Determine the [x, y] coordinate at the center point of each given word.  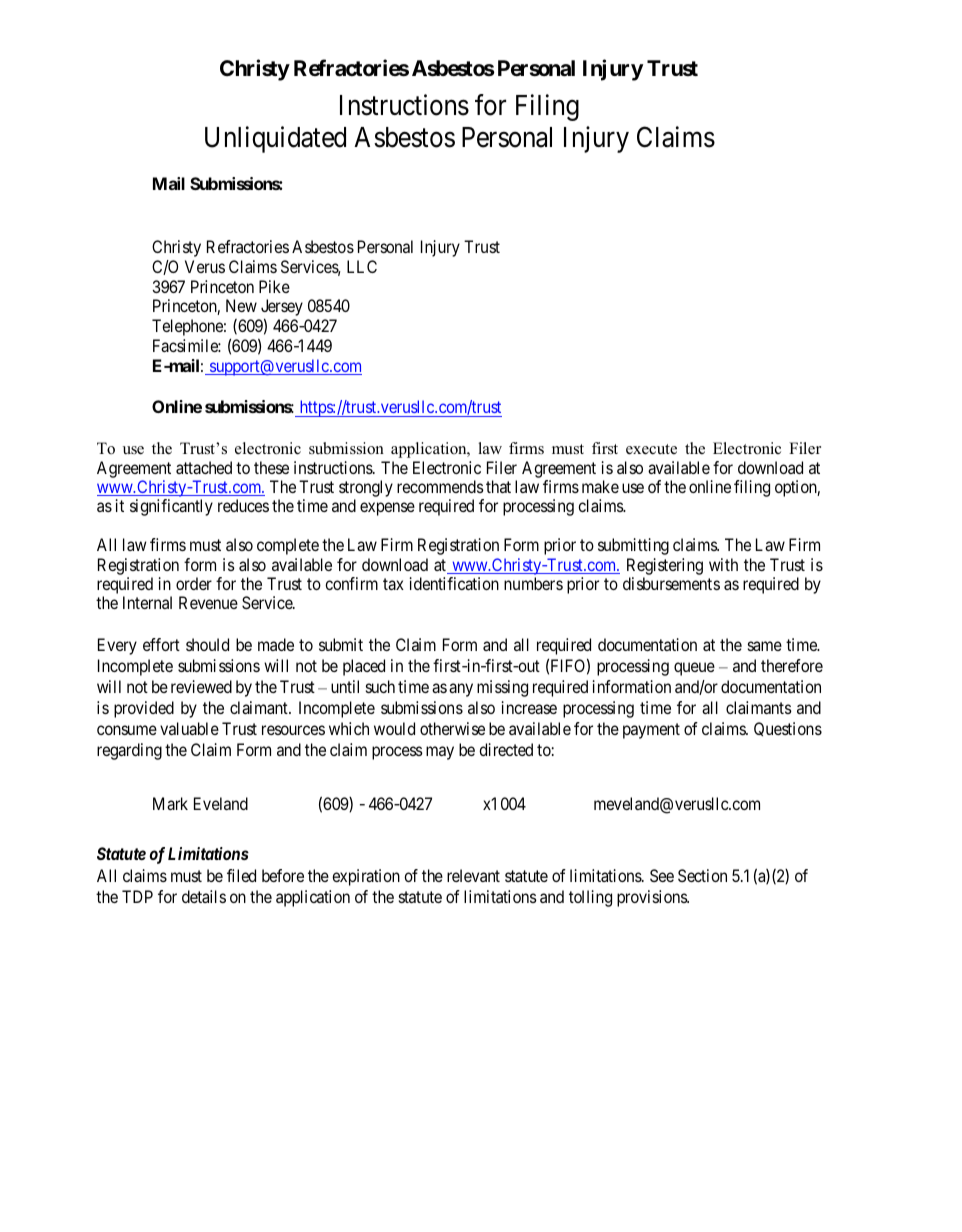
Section [702, 875]
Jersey [282, 309]
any [461, 690]
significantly [171, 507]
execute [651, 449]
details [204, 896]
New [241, 305]
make [600, 486]
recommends [440, 486]
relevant [473, 875]
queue [694, 669]
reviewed [201, 686]
